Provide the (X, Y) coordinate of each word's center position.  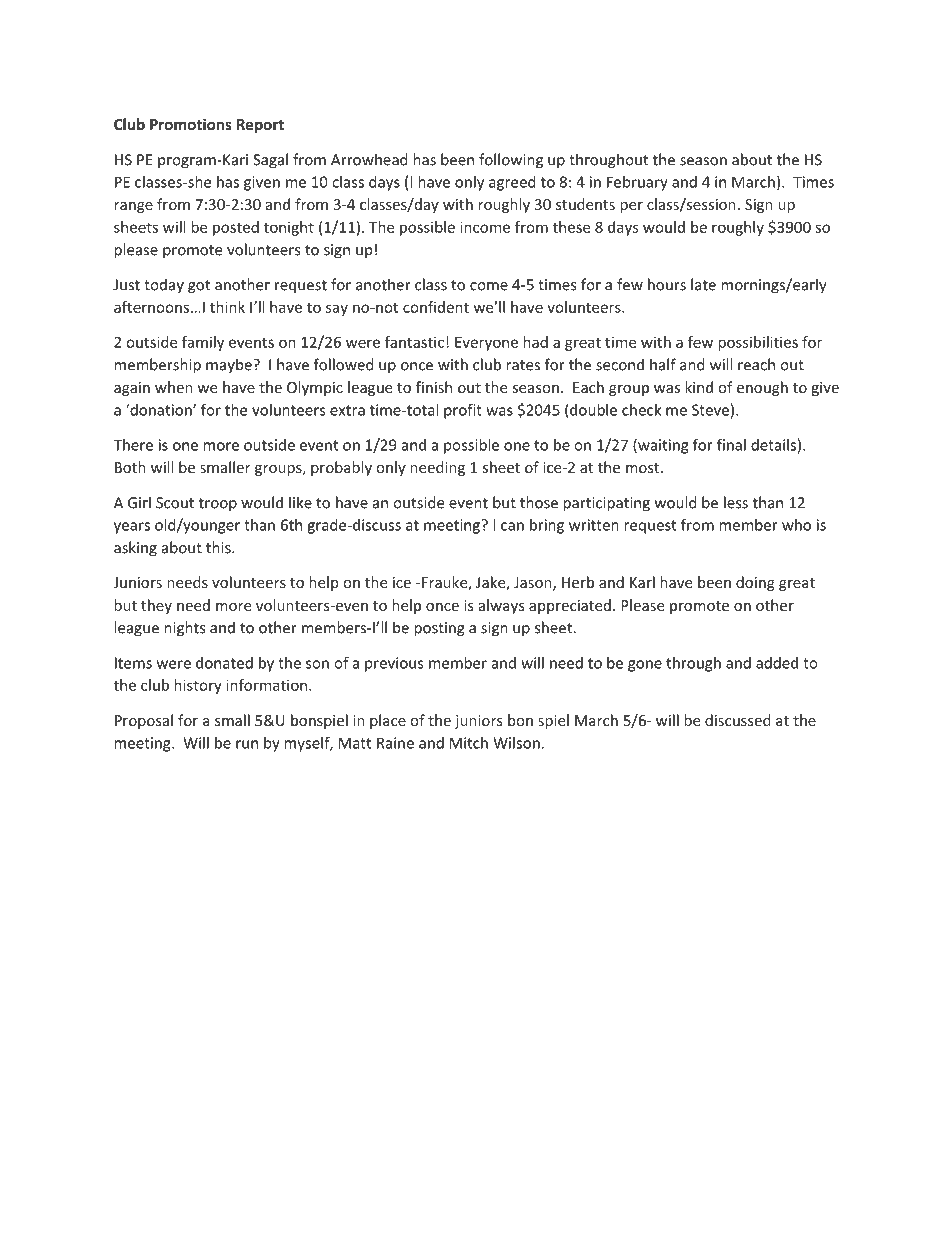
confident (436, 307)
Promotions (191, 124)
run (247, 744)
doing (755, 583)
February (637, 183)
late (703, 284)
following (511, 161)
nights (184, 629)
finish (434, 387)
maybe (230, 366)
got (199, 287)
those (539, 502)
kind (699, 387)
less (736, 502)
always (502, 606)
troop (218, 505)
